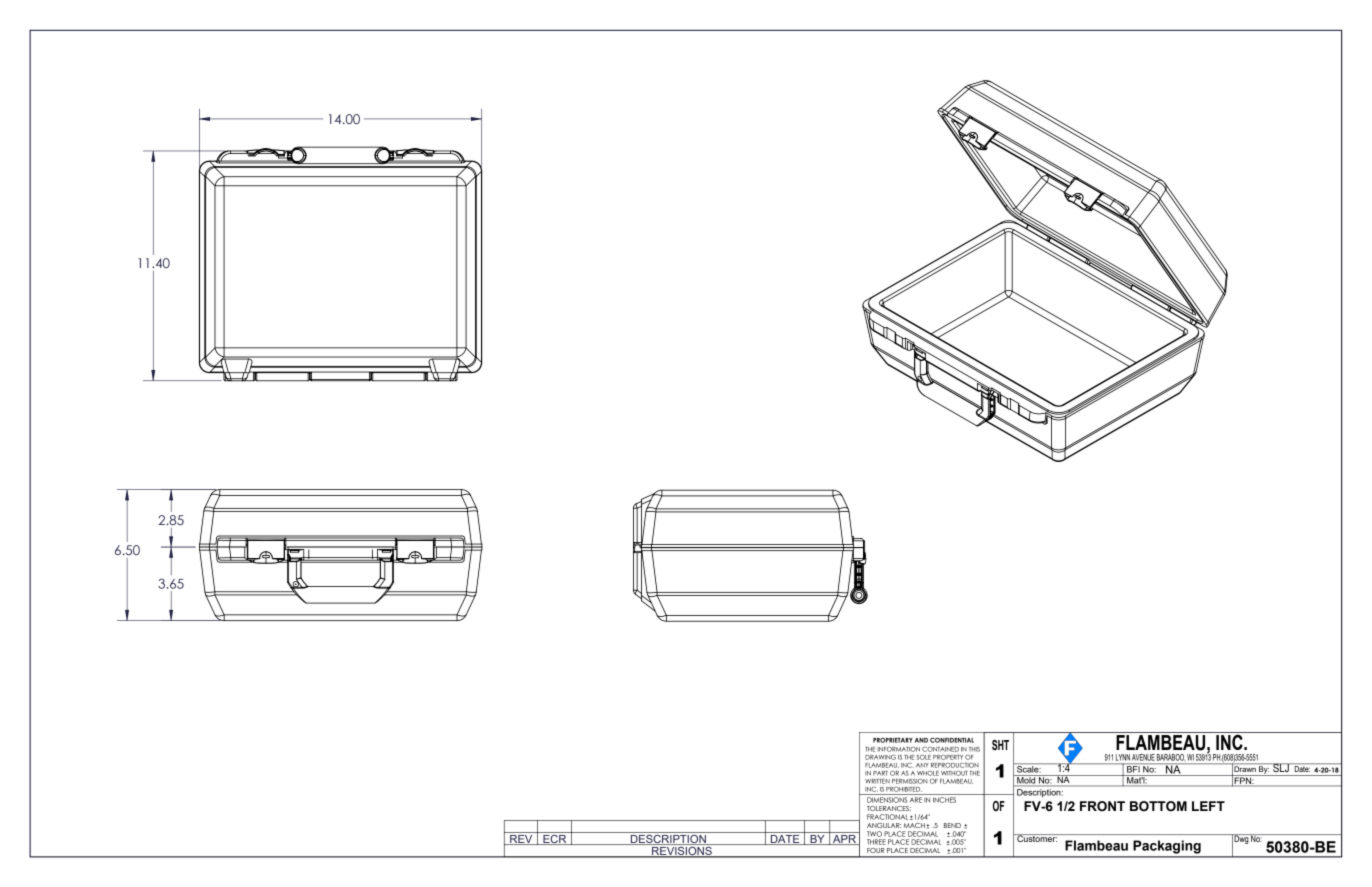  What do you see at coordinates (909, 781) in the document?
I see `PERMISSION` at bounding box center [909, 781].
